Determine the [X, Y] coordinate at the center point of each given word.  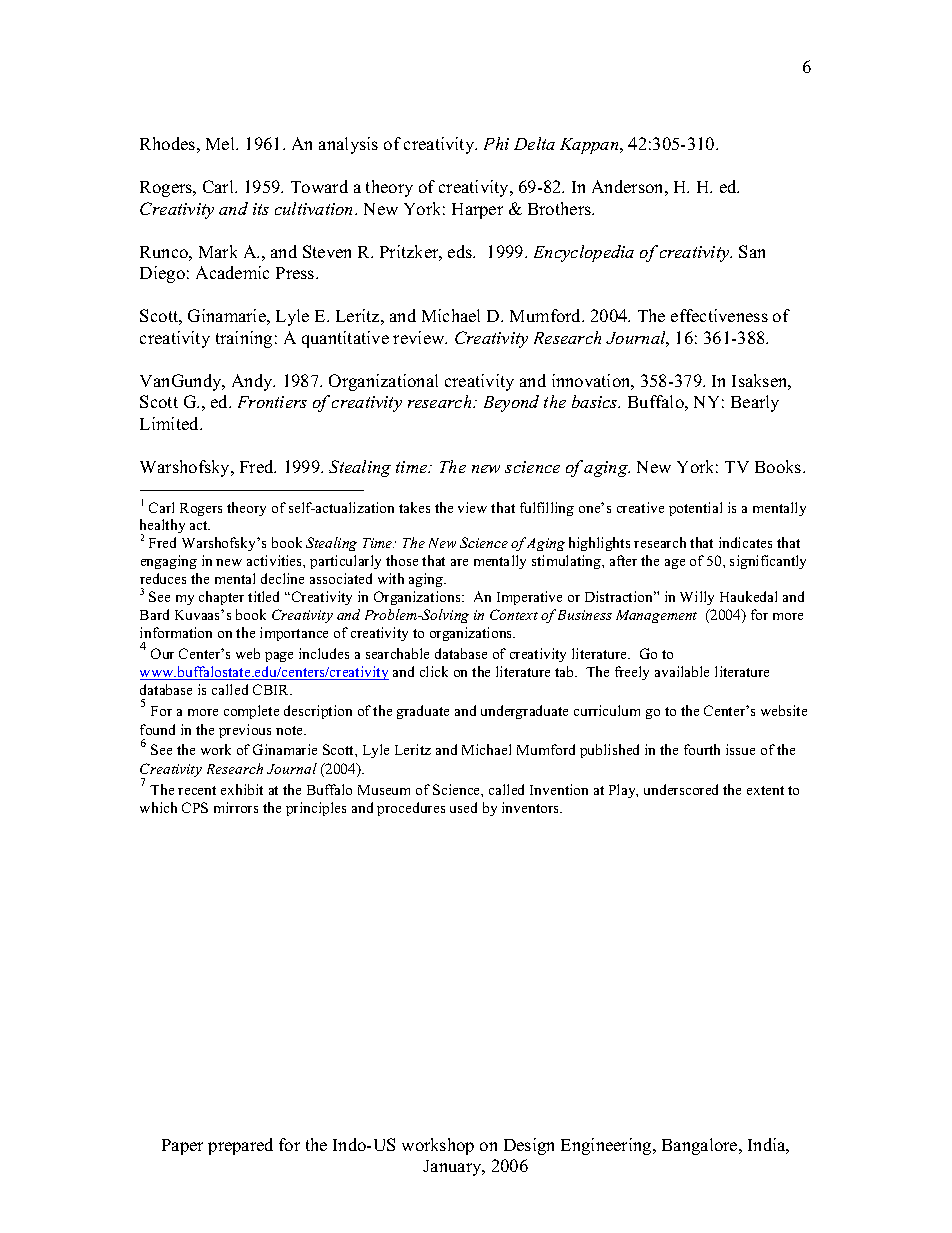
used [463, 807]
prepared [240, 1146]
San [752, 251]
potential [695, 509]
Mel [221, 143]
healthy [162, 528]
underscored [681, 789]
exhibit [242, 789]
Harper [477, 211]
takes [414, 507]
